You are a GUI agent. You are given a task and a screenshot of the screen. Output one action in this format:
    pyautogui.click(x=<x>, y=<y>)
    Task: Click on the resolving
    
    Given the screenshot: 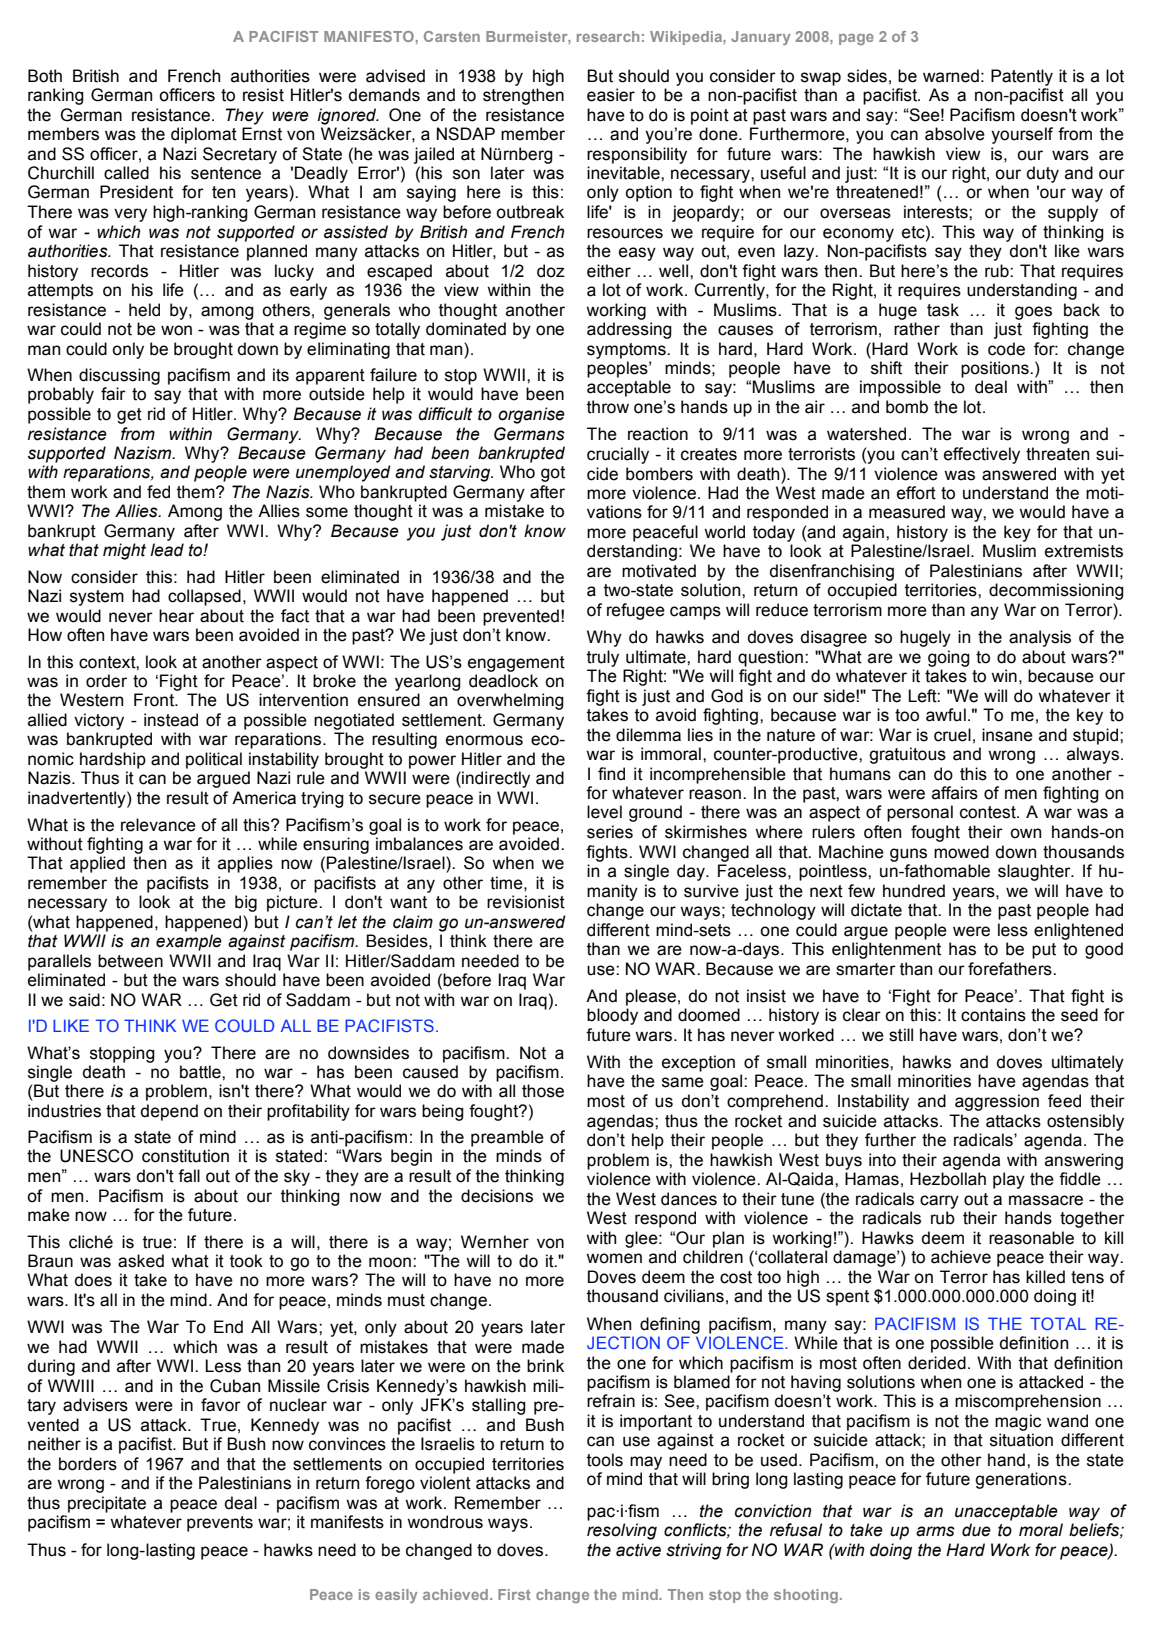 What is the action you would take?
    pyautogui.click(x=622, y=1531)
